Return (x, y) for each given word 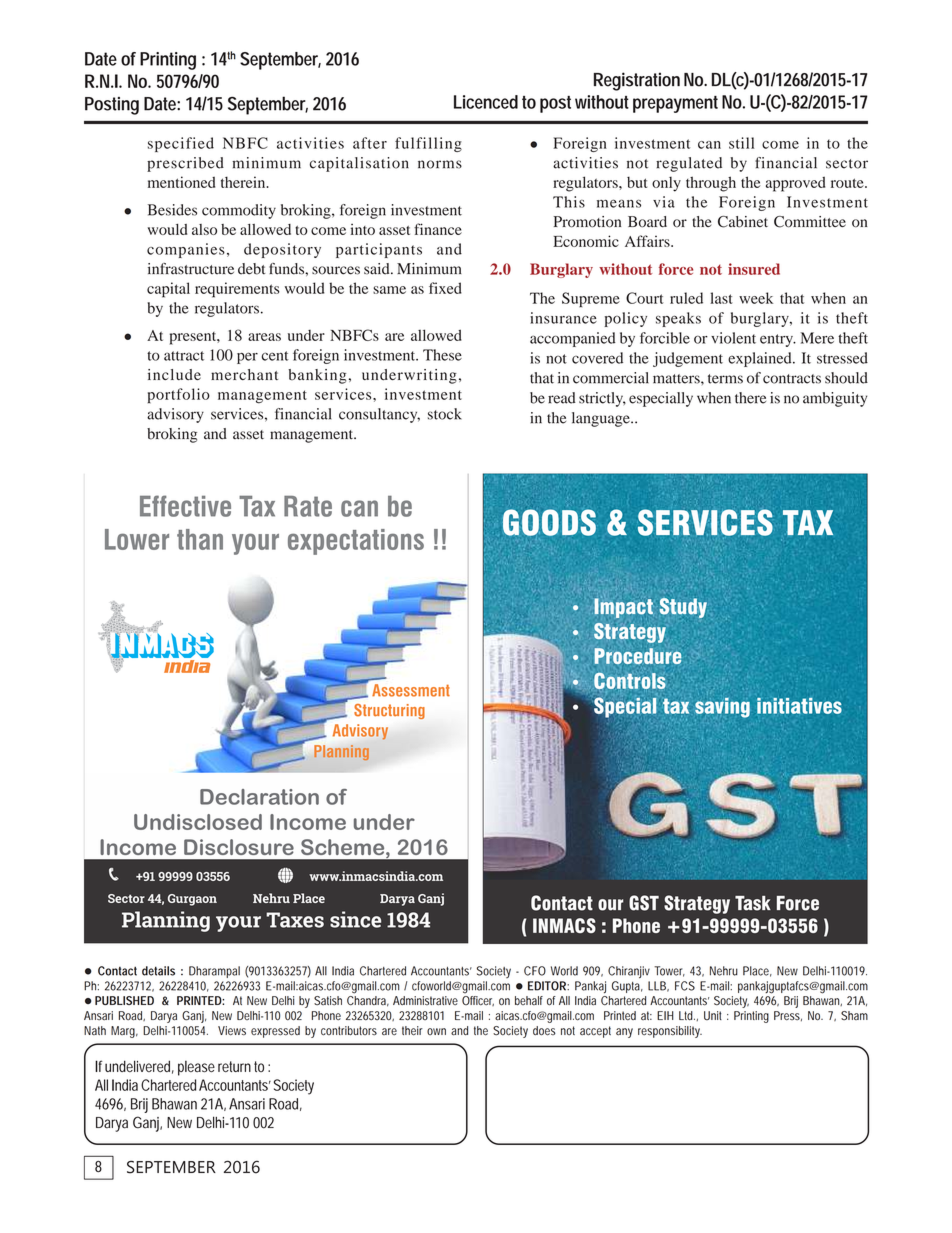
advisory (175, 415)
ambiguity (835, 399)
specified (181, 144)
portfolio (179, 395)
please (196, 1068)
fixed (445, 288)
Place (757, 971)
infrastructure (191, 269)
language (602, 419)
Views (232, 1031)
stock (445, 414)
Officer (478, 1001)
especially (661, 399)
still (741, 143)
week (756, 298)
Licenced (486, 102)
